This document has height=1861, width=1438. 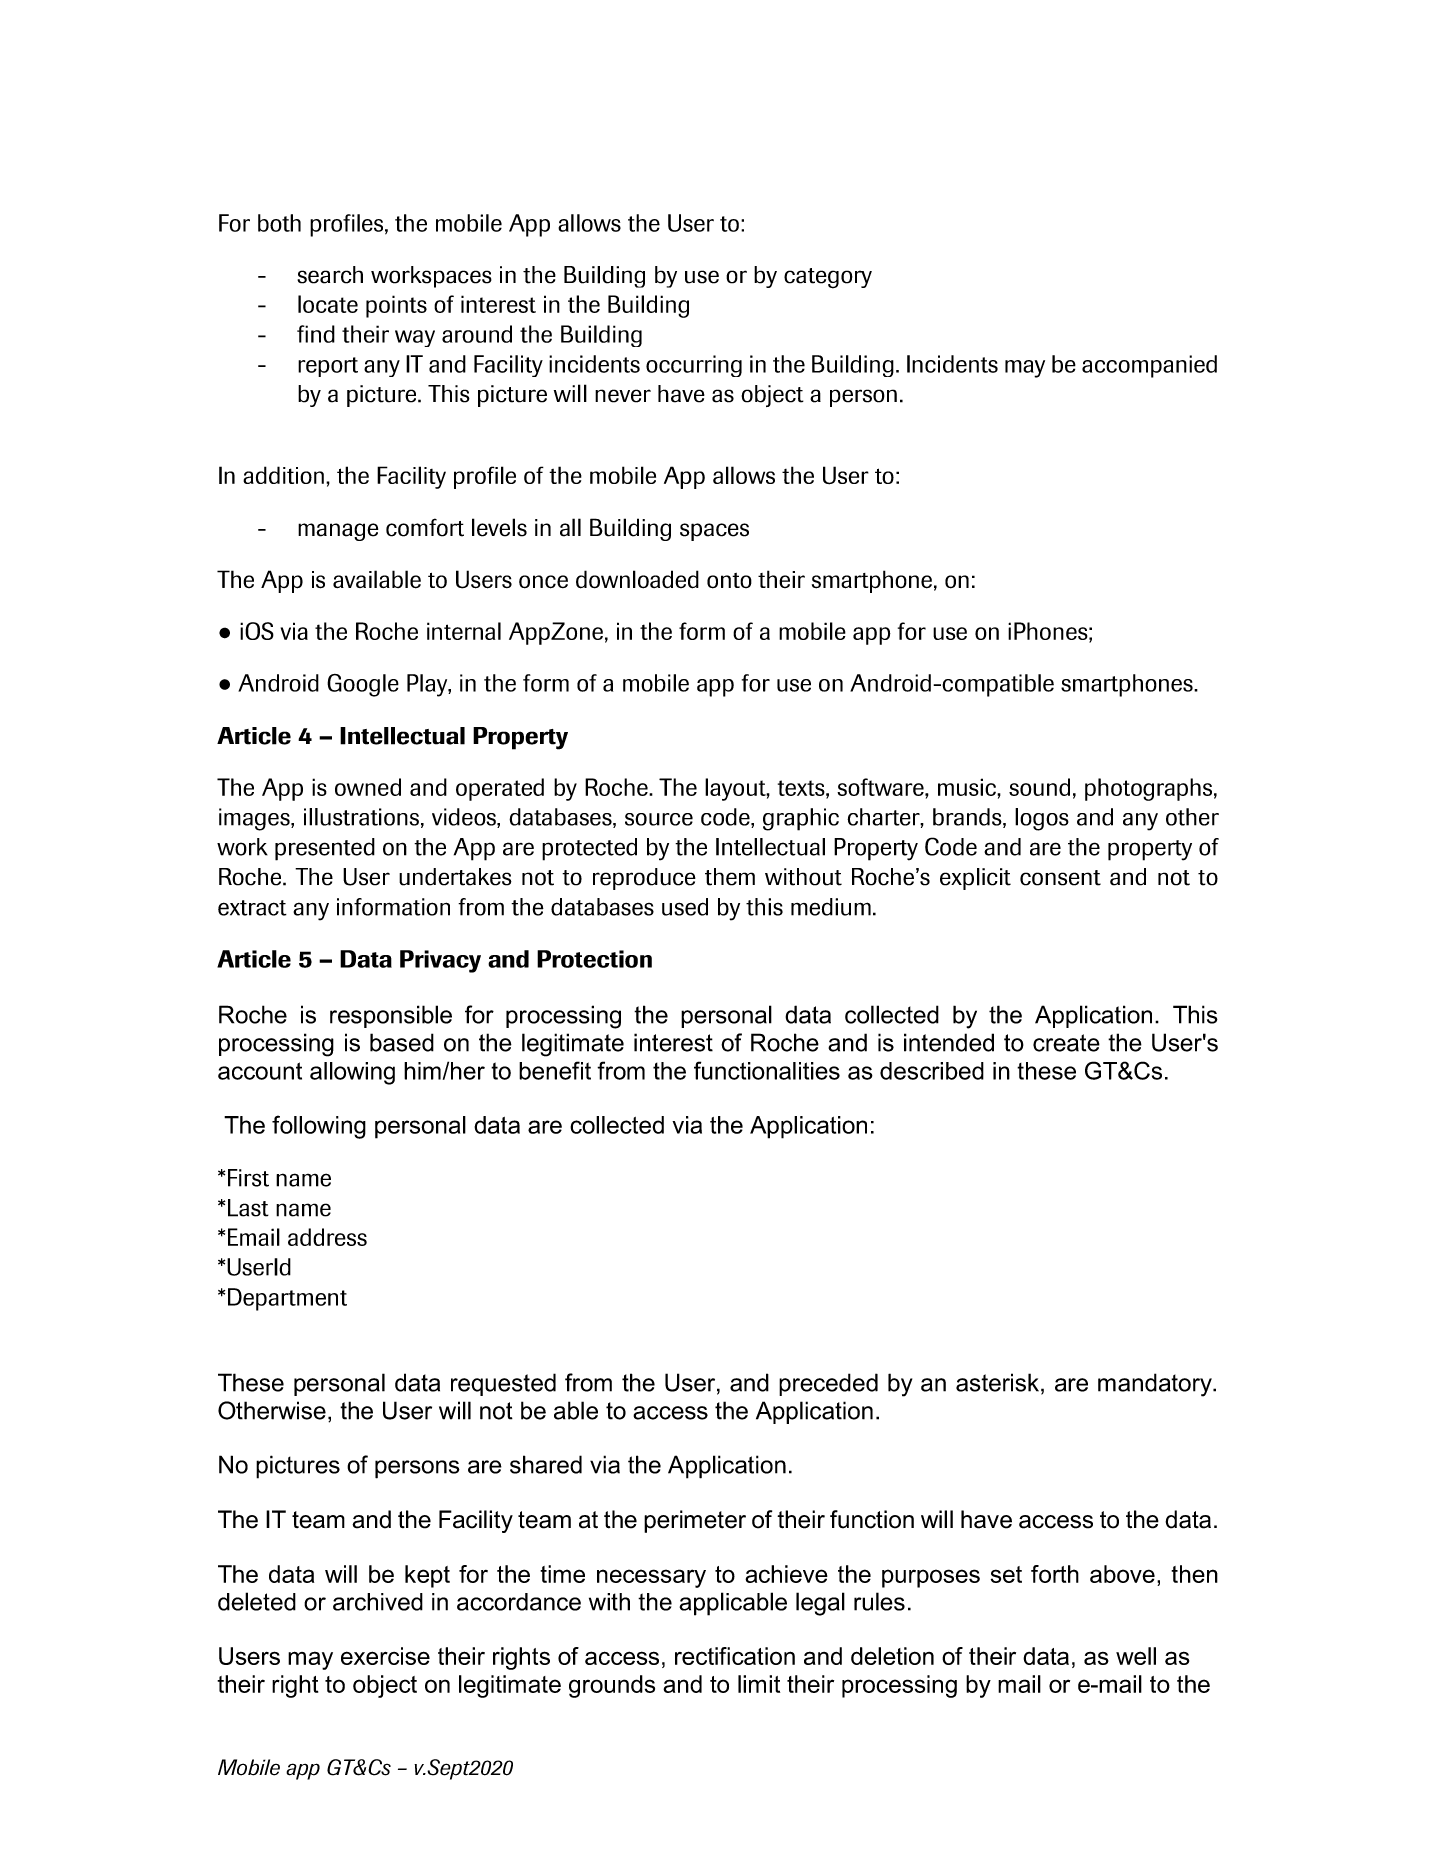 What do you see at coordinates (1060, 878) in the document?
I see `consent` at bounding box center [1060, 878].
